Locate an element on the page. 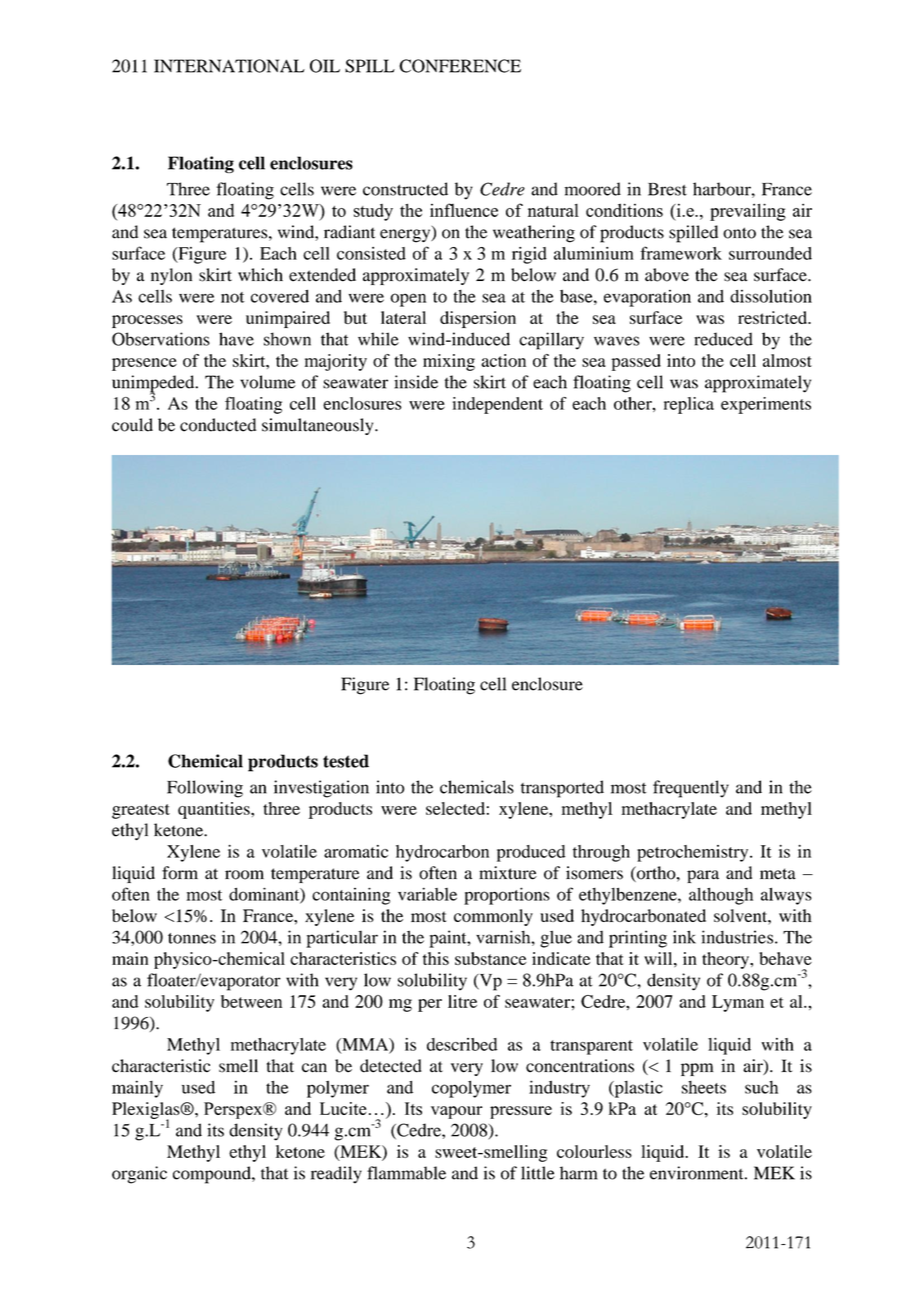  INTERNATIONAL is located at coordinates (229, 66).
